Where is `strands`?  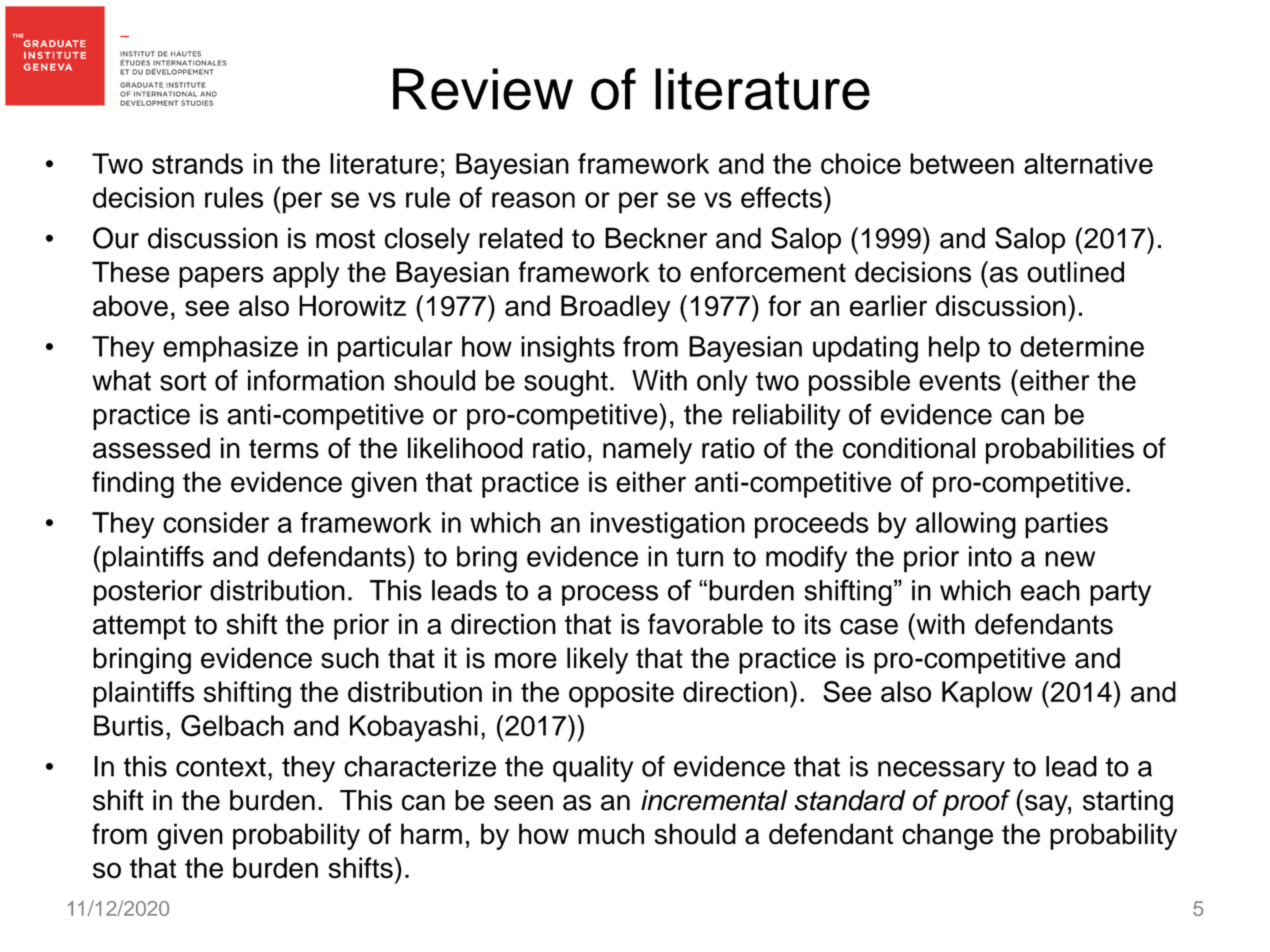
strands is located at coordinates (197, 163).
